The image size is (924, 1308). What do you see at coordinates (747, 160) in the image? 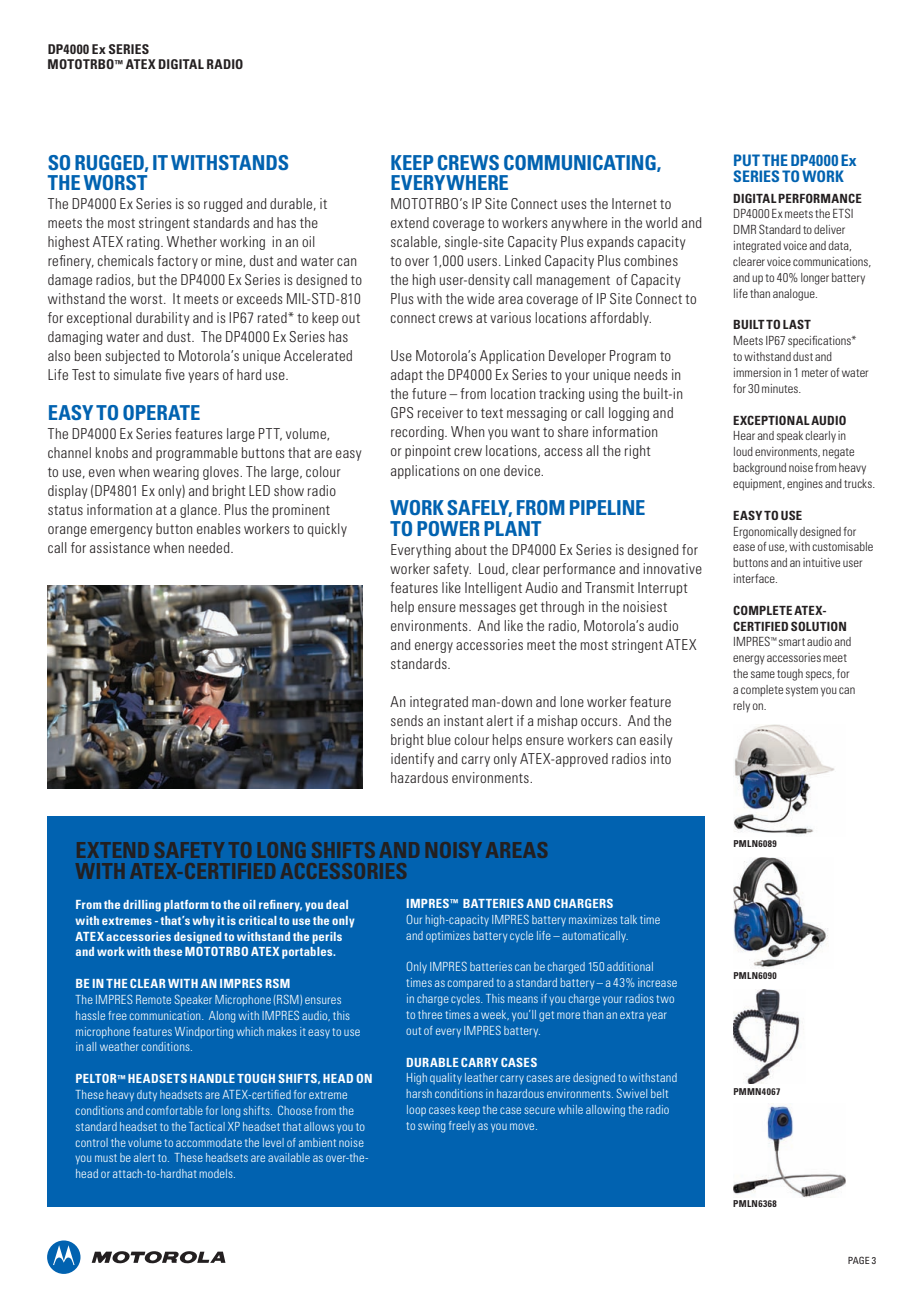
I see `Put` at bounding box center [747, 160].
